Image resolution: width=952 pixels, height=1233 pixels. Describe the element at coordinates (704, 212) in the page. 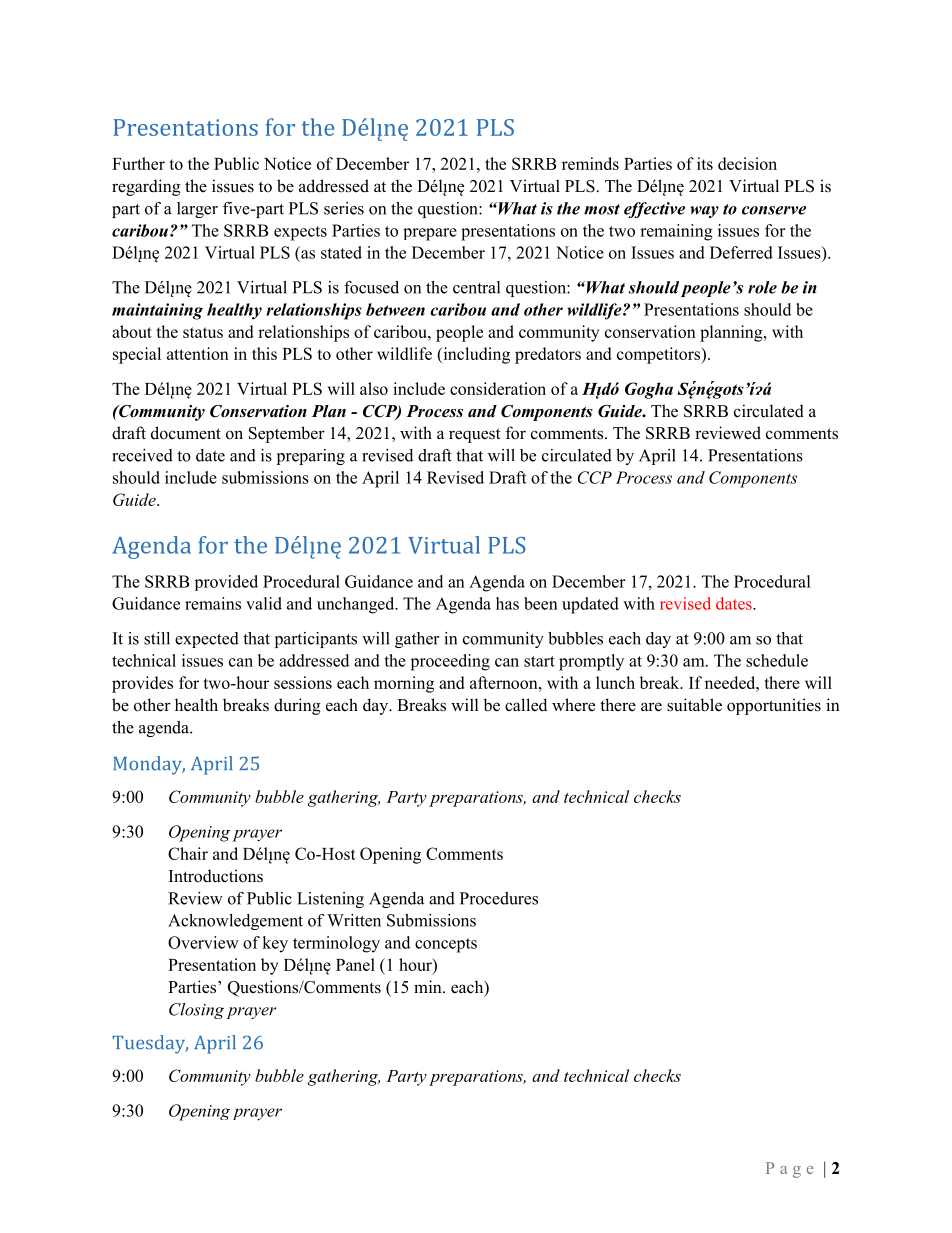

I see `way` at that location.
